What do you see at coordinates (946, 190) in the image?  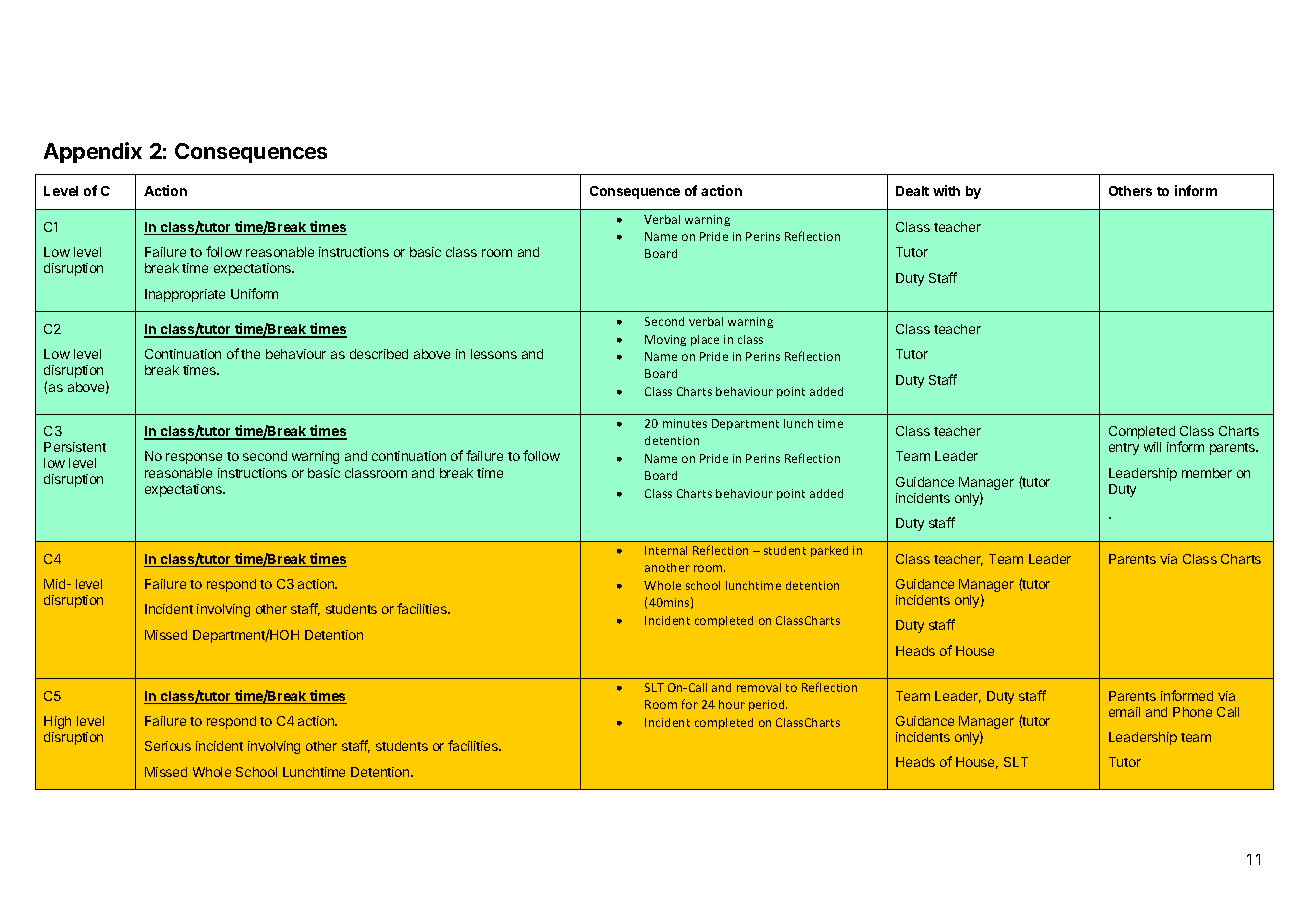 I see `with` at bounding box center [946, 190].
